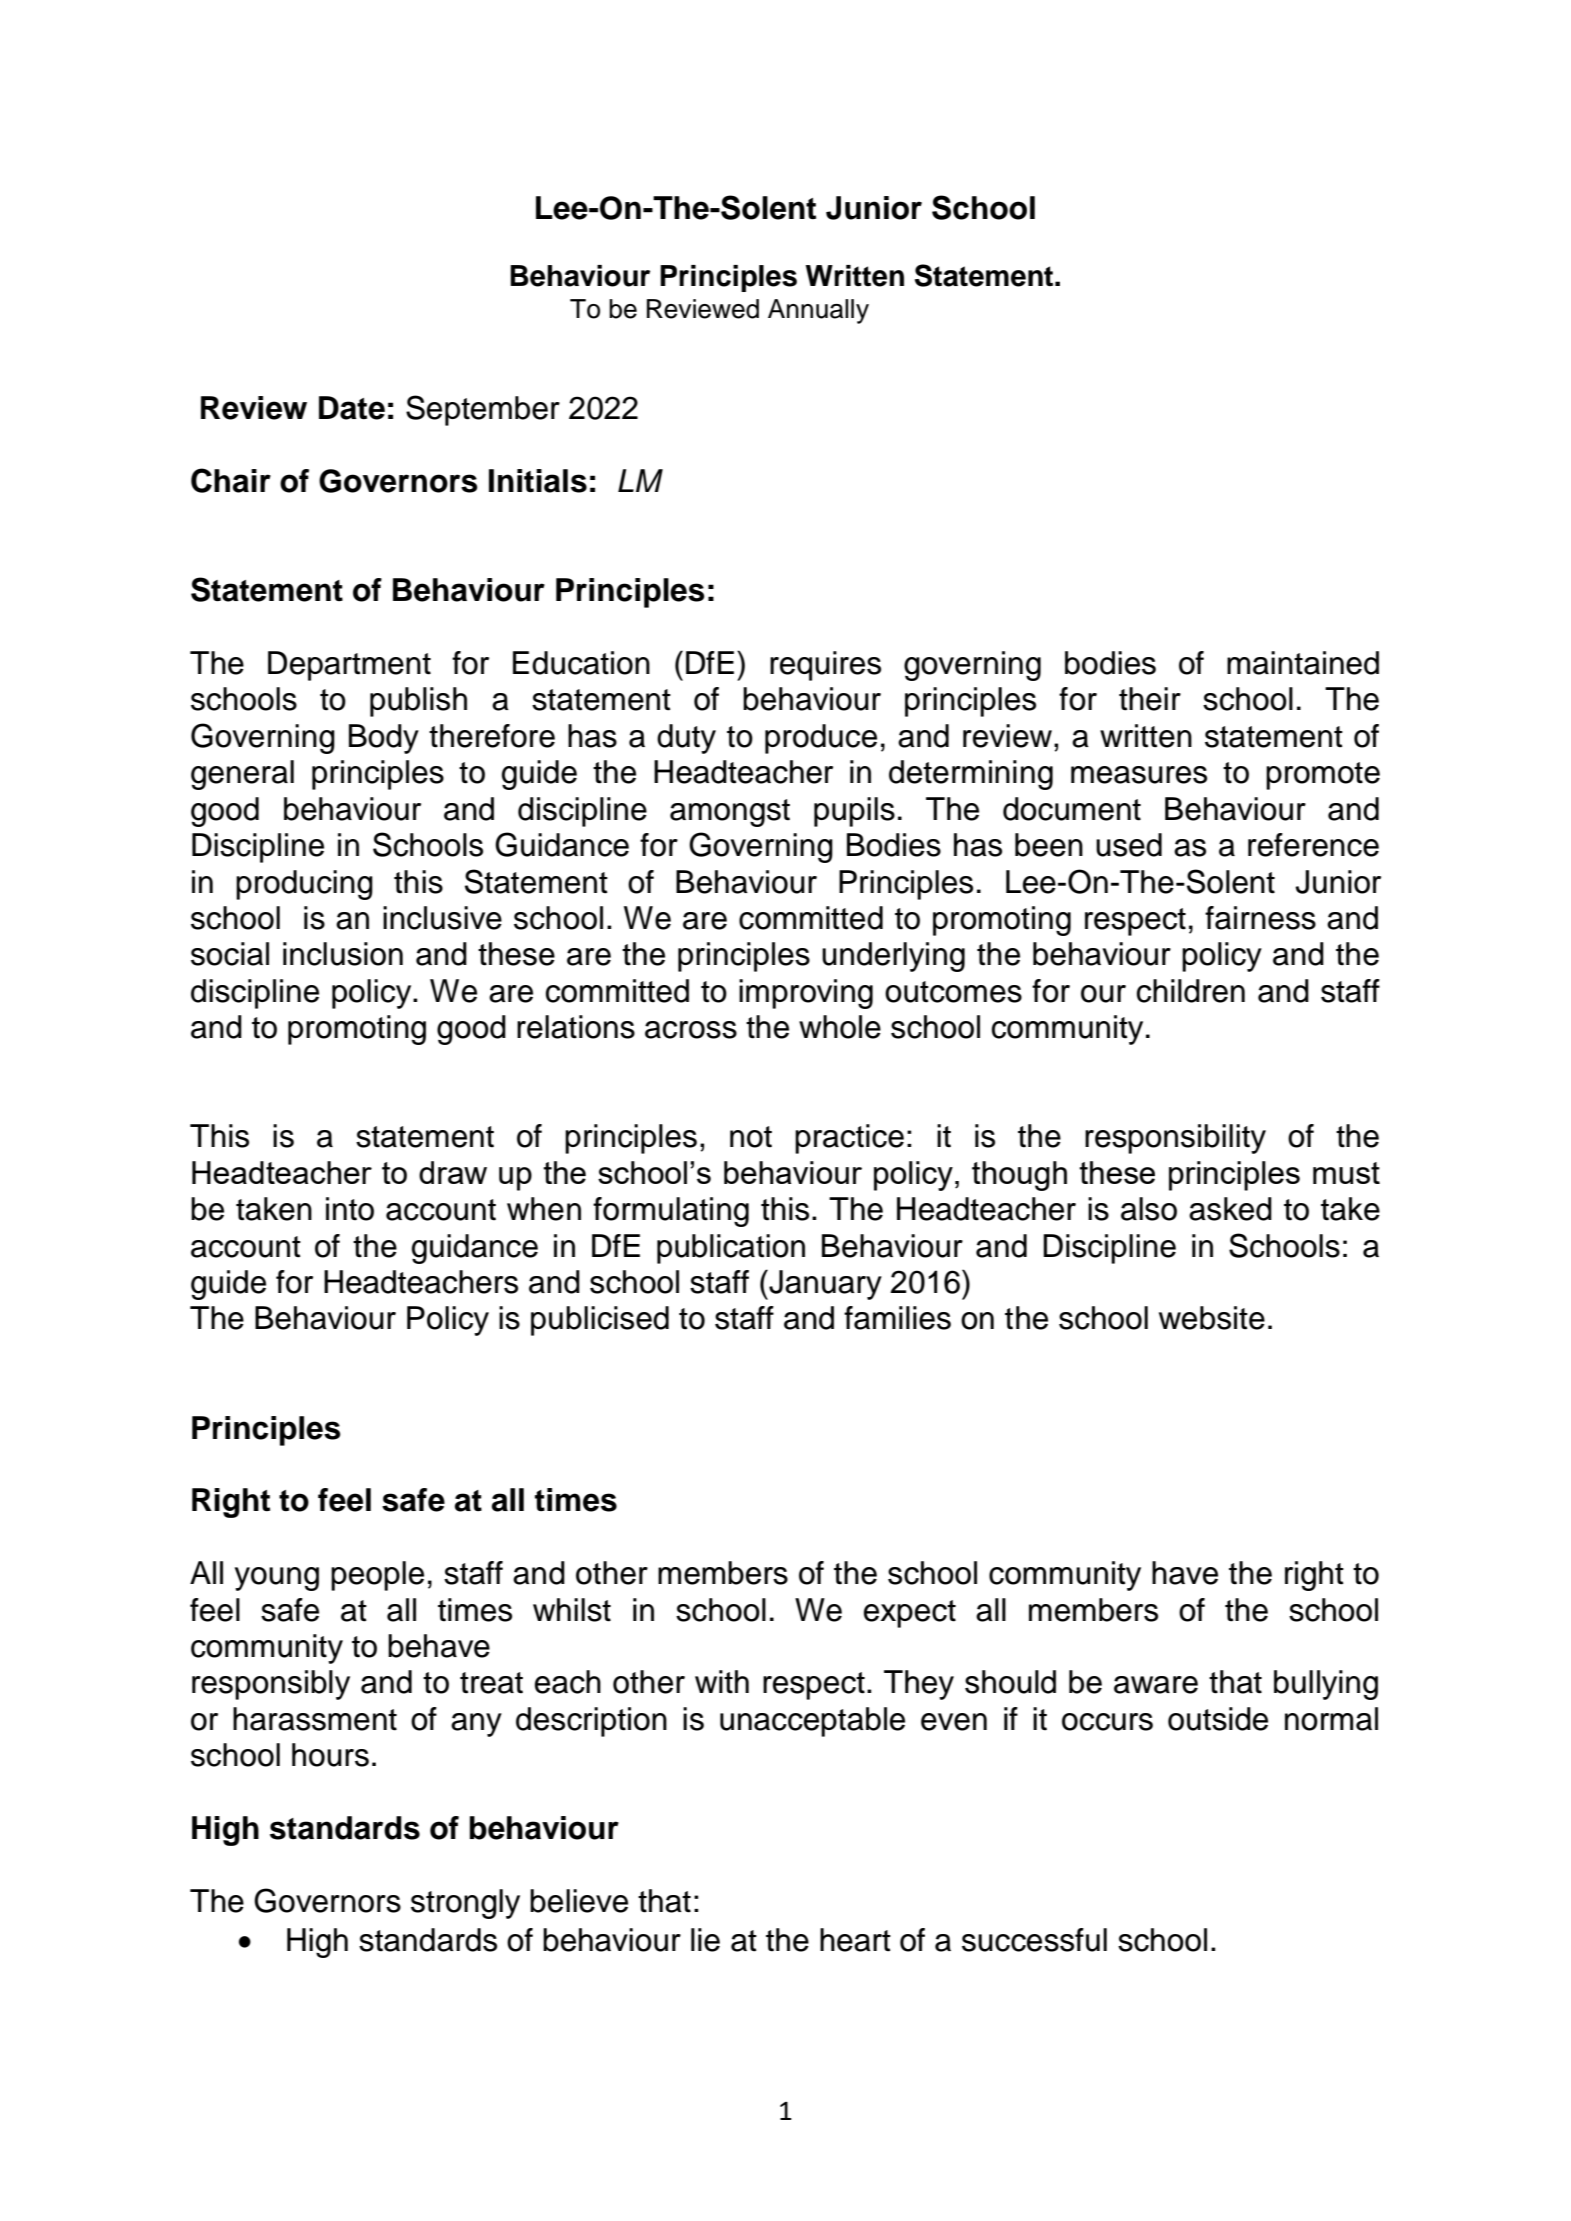 The width and height of the page is (1571, 2221). I want to click on Date, so click(352, 408).
